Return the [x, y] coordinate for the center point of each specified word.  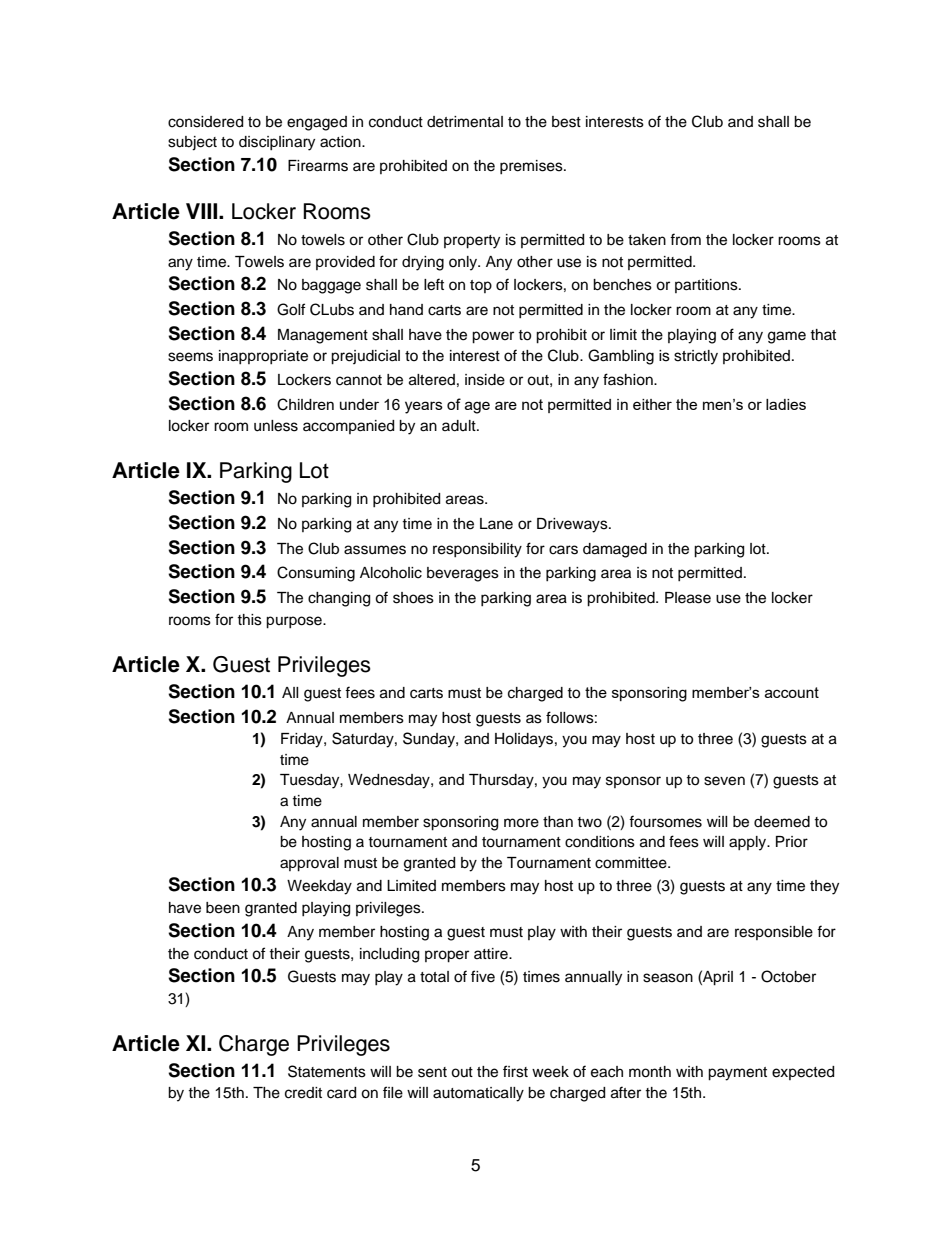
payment [737, 1074]
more [521, 823]
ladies [786, 404]
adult [460, 426]
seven [724, 781]
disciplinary [277, 143]
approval [309, 864]
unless [276, 426]
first [515, 1071]
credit [303, 1093]
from [685, 239]
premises [532, 167]
